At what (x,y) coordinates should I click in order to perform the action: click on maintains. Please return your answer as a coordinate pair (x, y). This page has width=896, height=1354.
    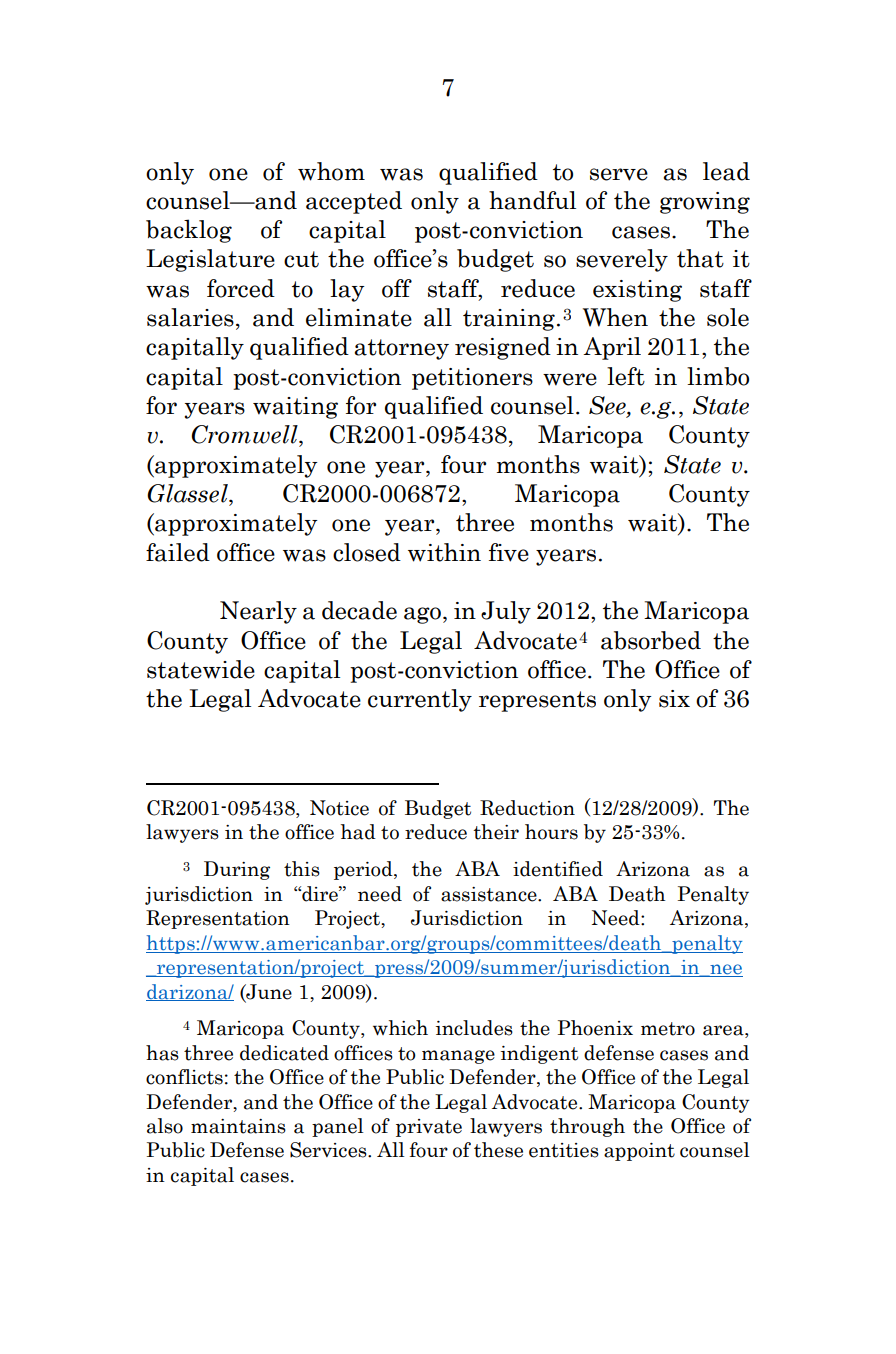
    Looking at the image, I should click on (238, 1126).
